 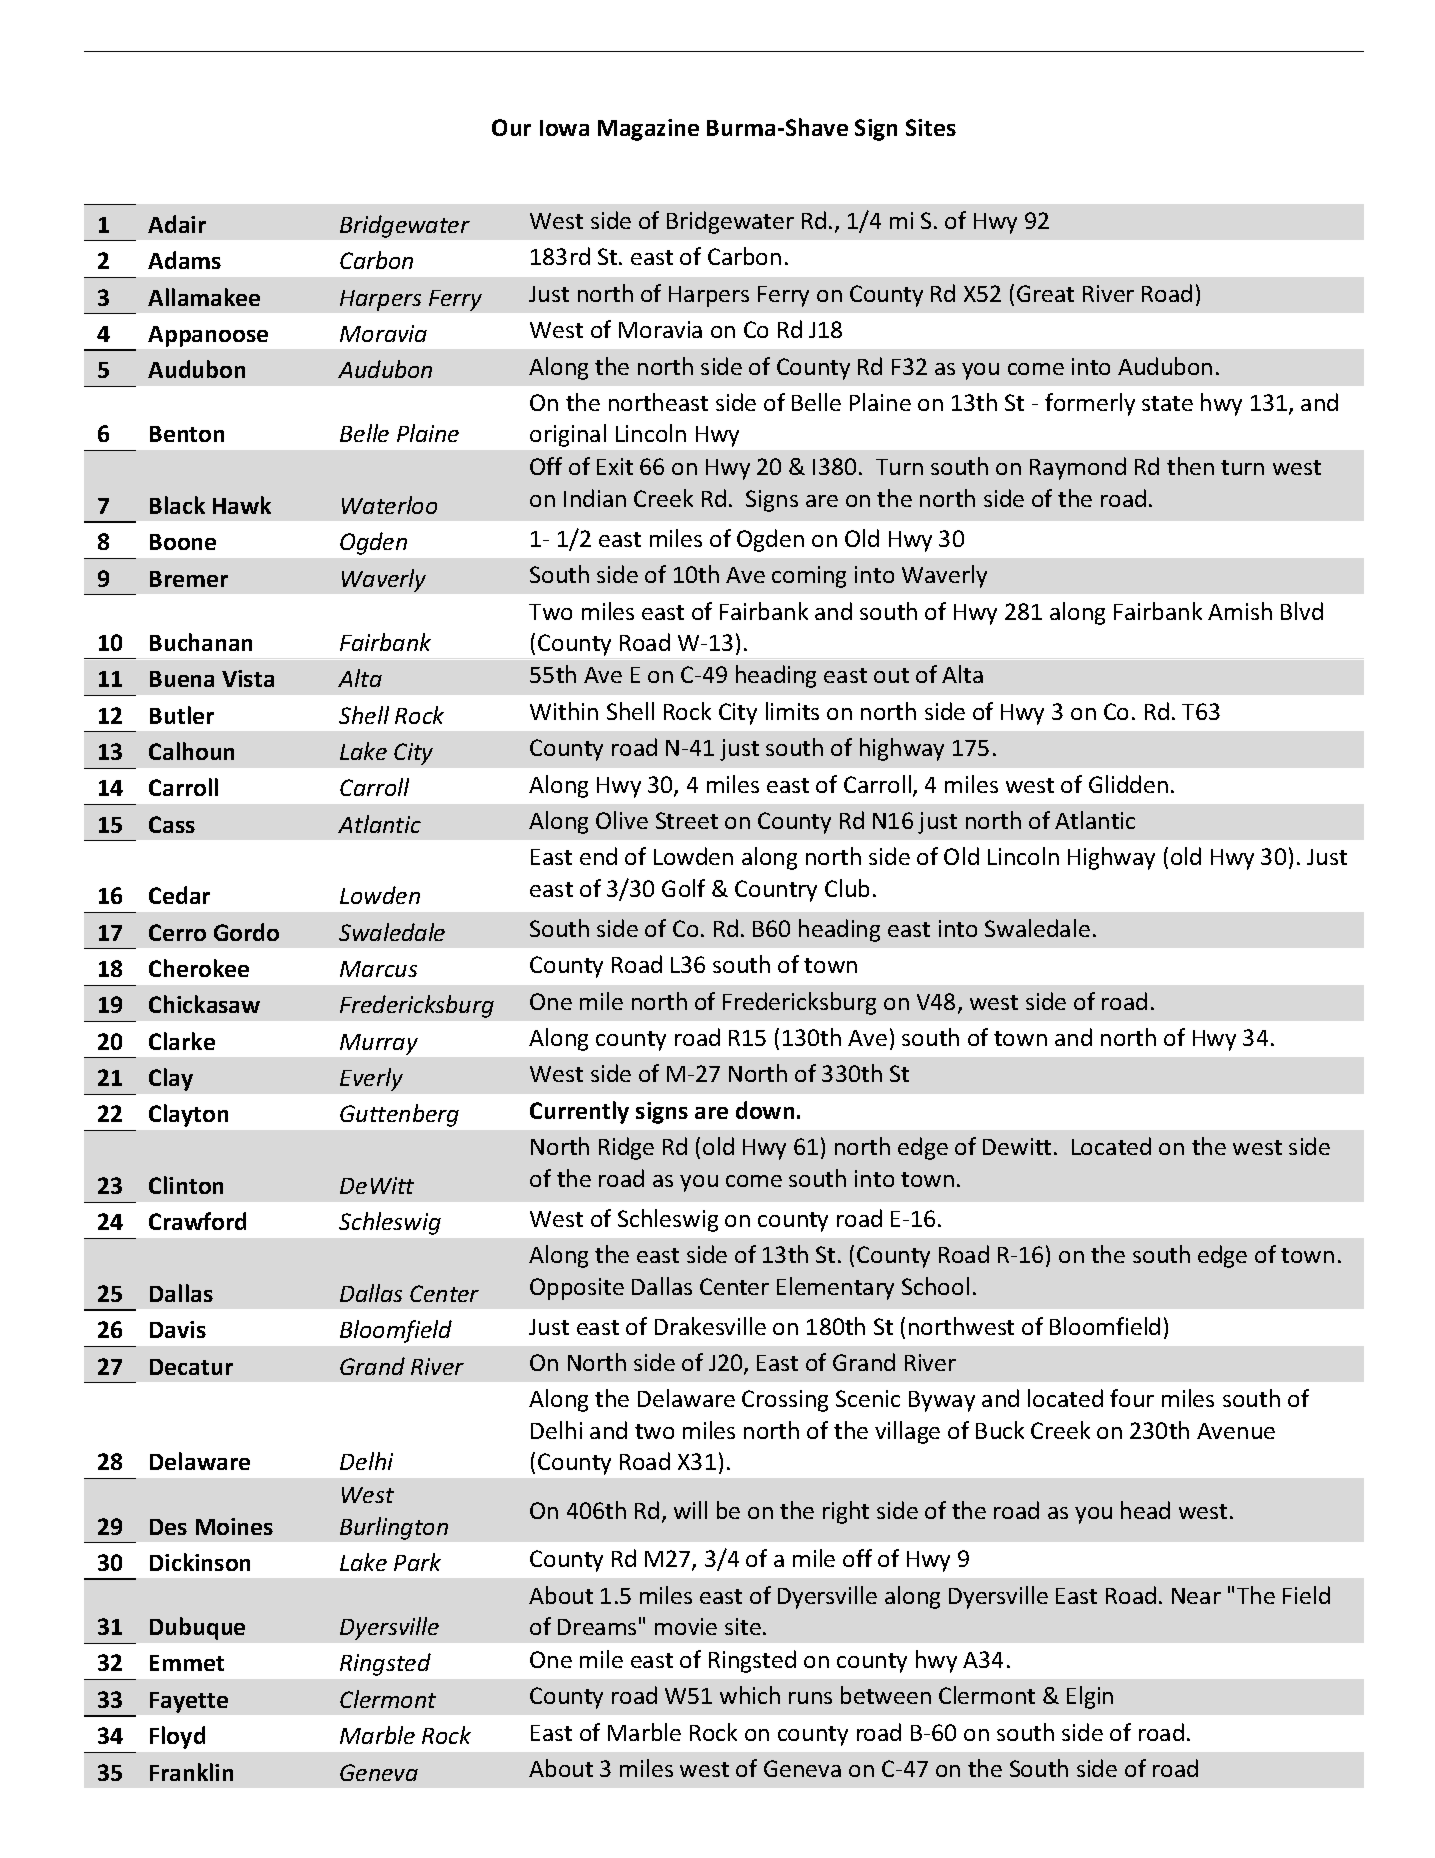 What do you see at coordinates (178, 1329) in the screenshot?
I see `Davis` at bounding box center [178, 1329].
